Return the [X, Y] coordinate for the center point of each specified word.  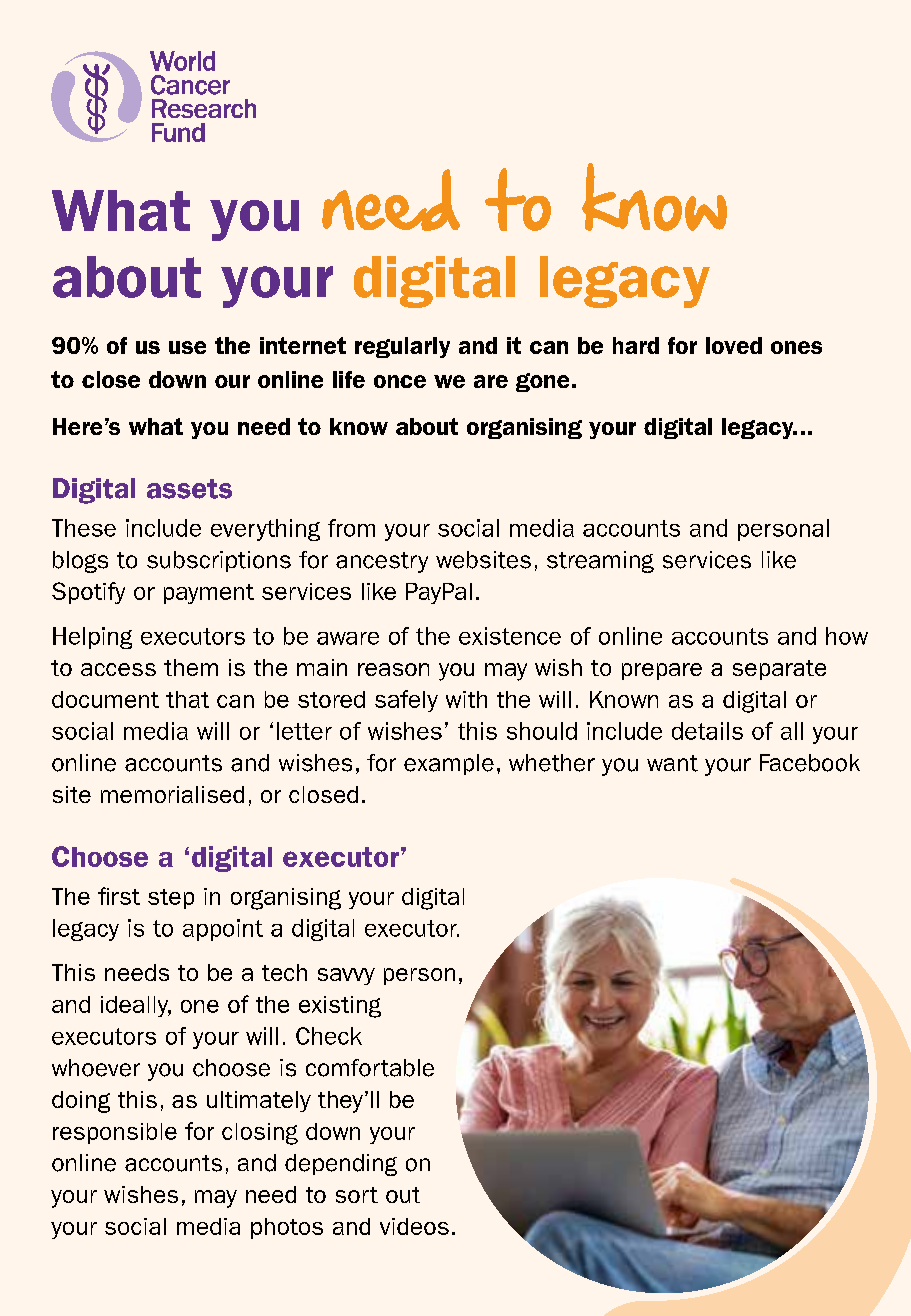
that [187, 699]
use [187, 347]
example [449, 764]
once [400, 381]
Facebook [810, 763]
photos [287, 1228]
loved [734, 345]
